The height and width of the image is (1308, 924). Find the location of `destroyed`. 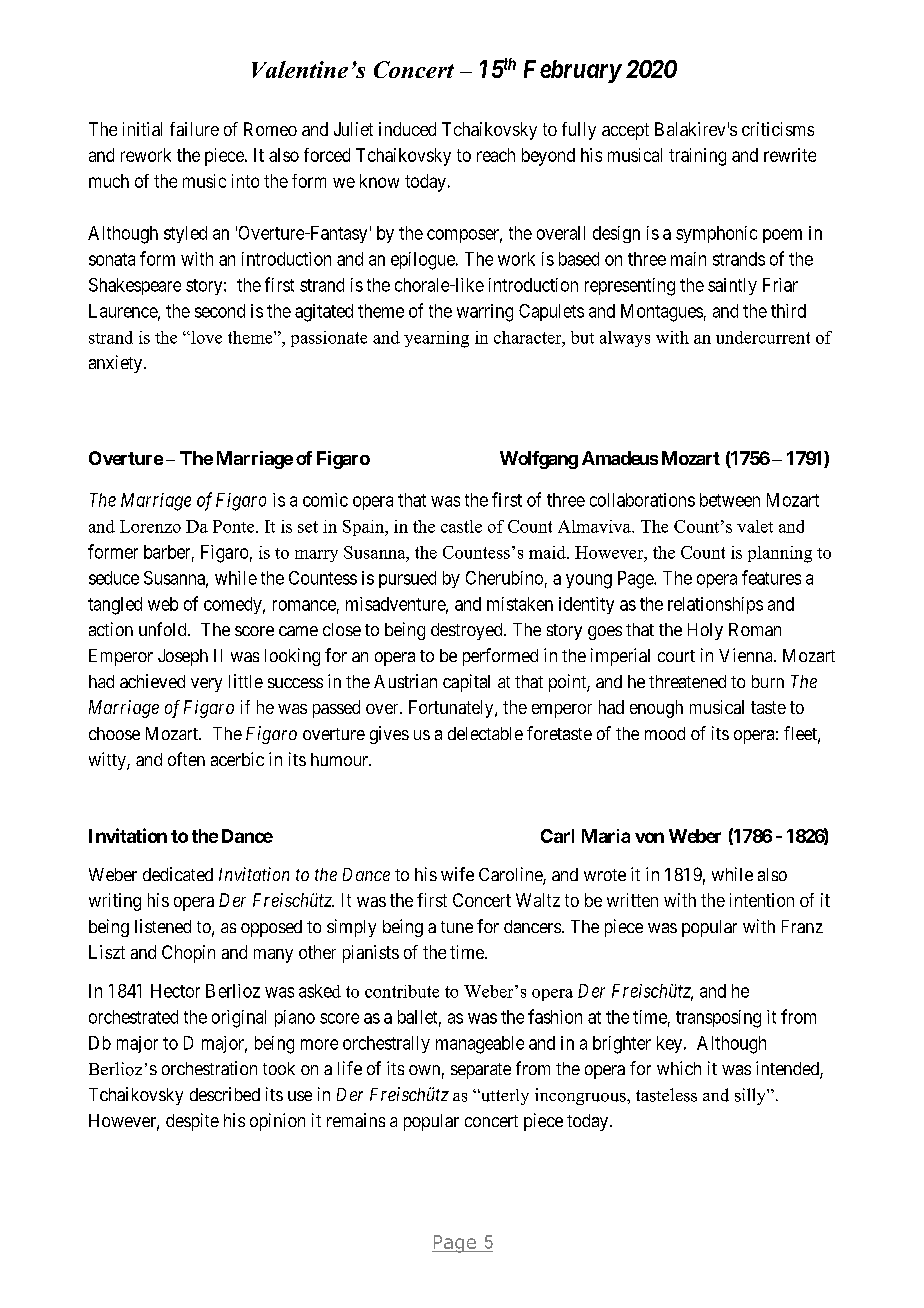

destroyed is located at coordinates (468, 631).
